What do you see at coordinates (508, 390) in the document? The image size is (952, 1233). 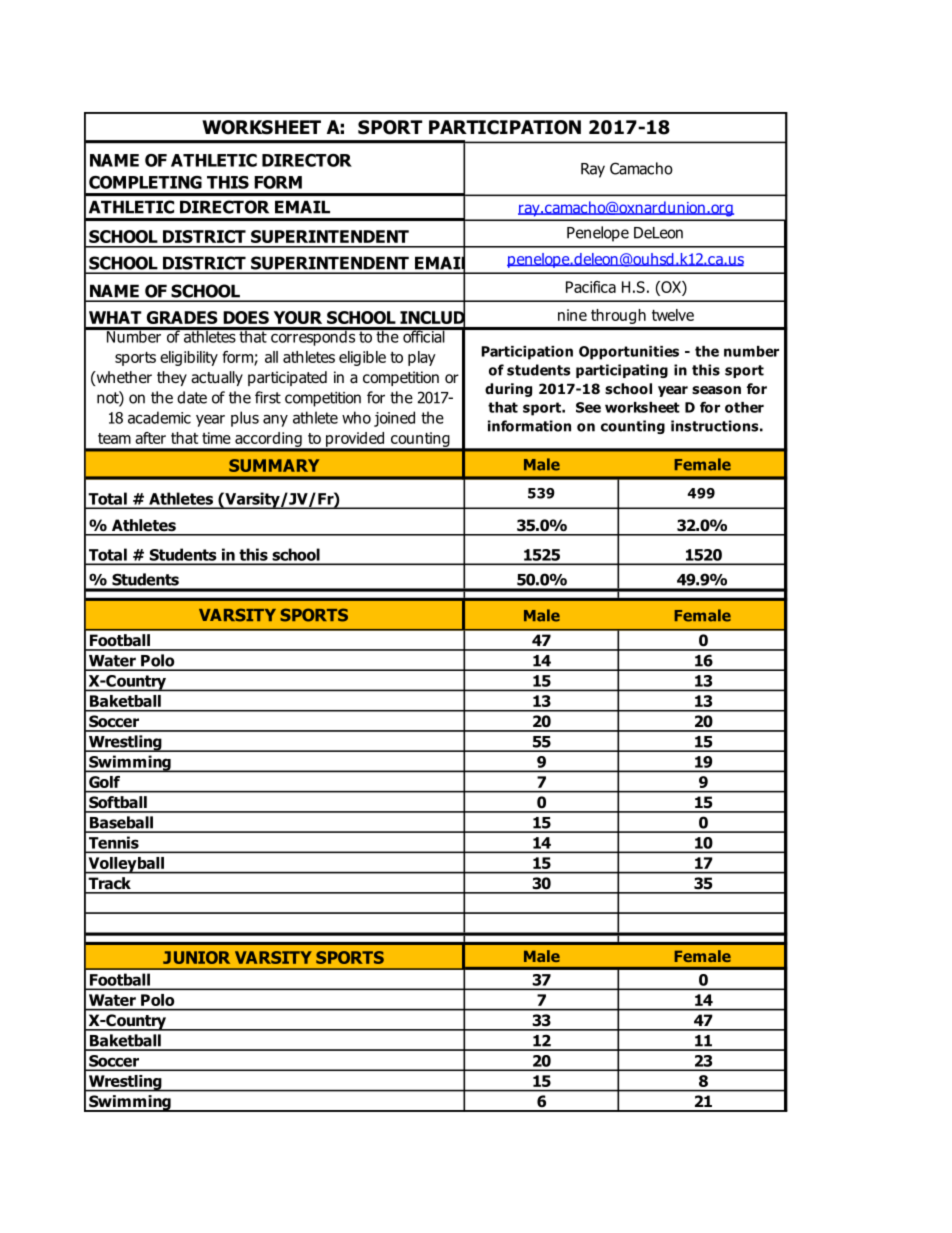 I see `during` at bounding box center [508, 390].
